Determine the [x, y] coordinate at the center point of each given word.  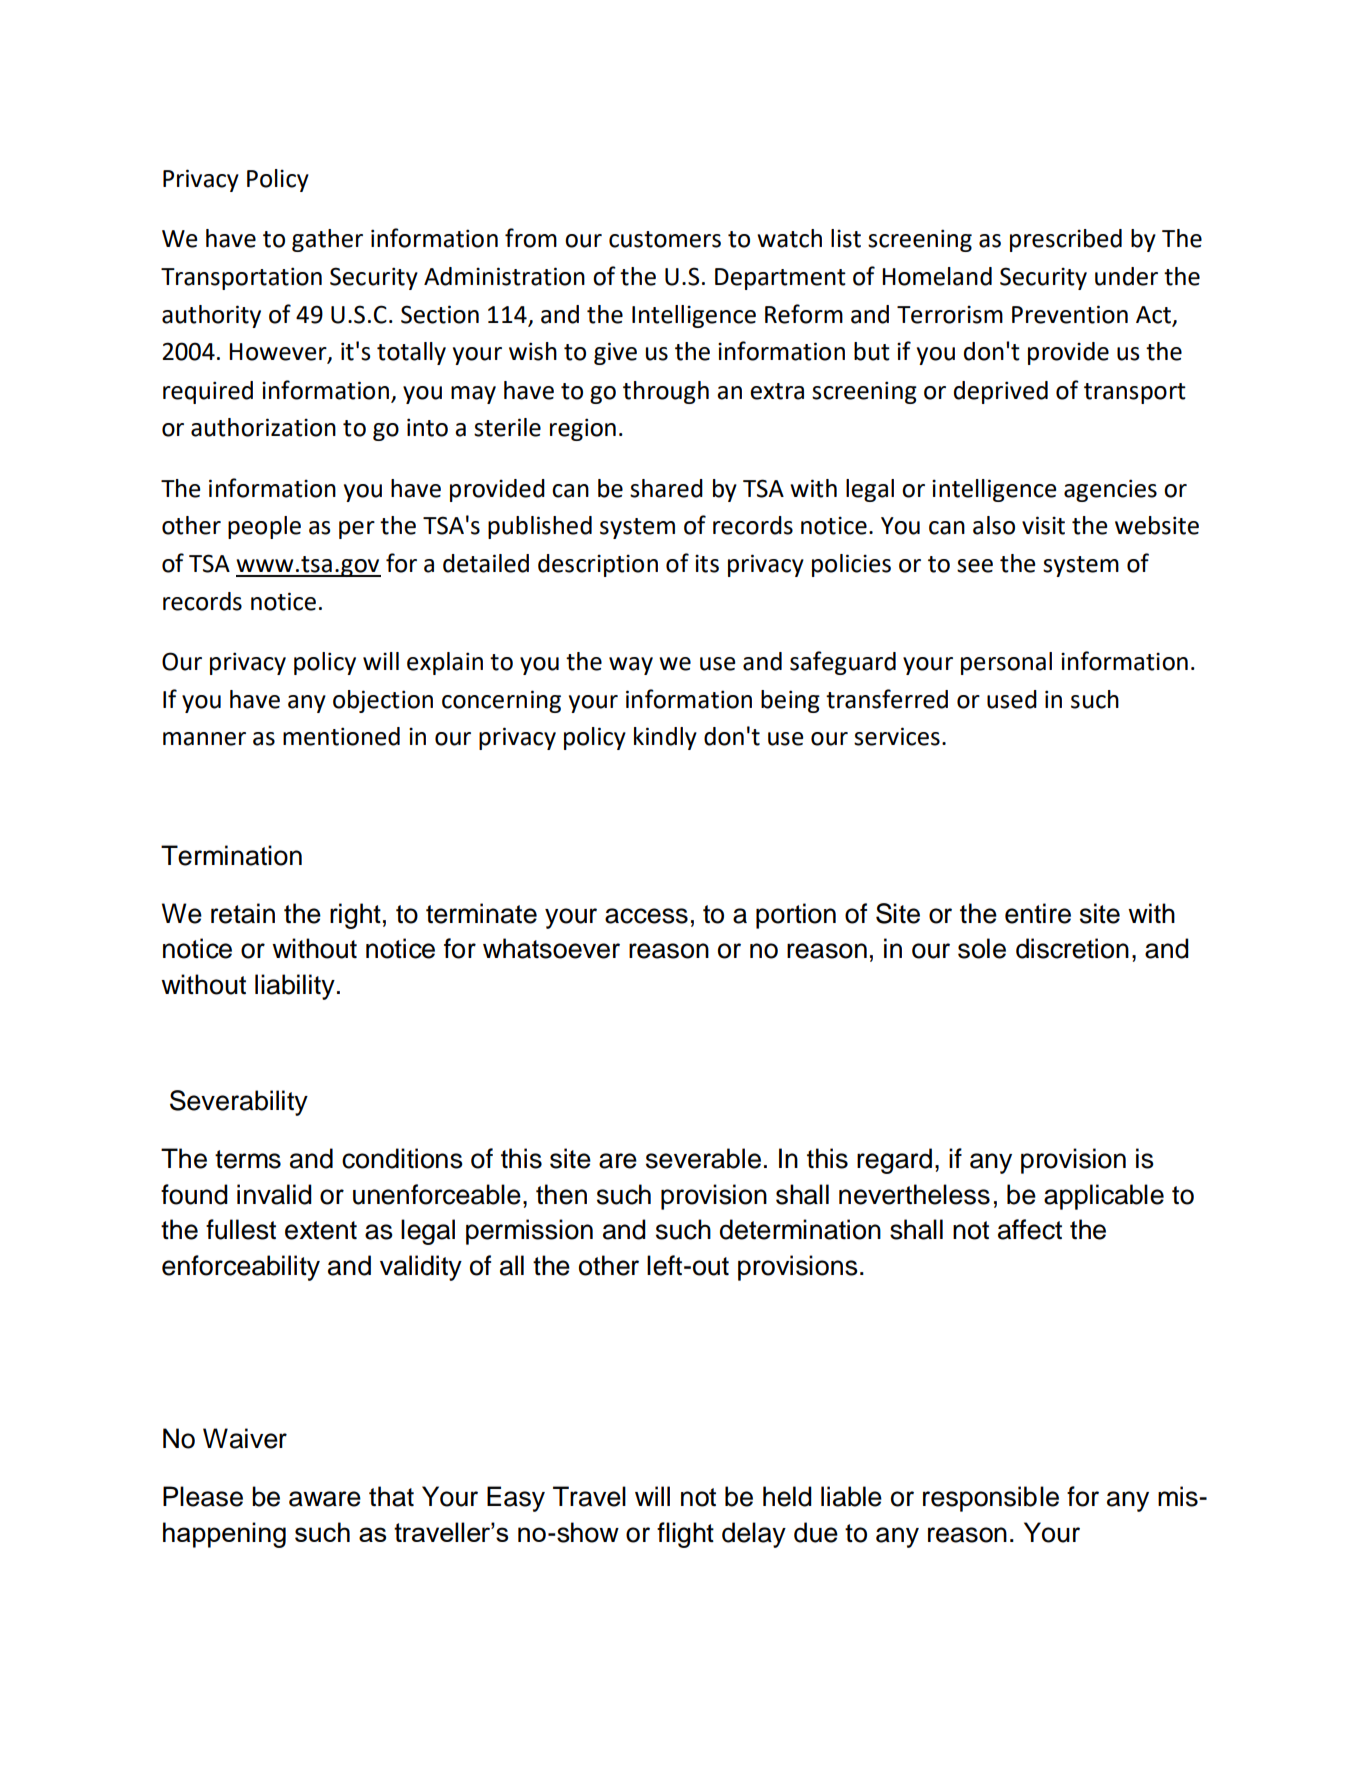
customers [665, 239]
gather [327, 240]
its [707, 563]
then [561, 1194]
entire [1038, 913]
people [264, 527]
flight [685, 1535]
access [646, 916]
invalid [274, 1194]
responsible [991, 1499]
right [355, 916]
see [975, 566]
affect [1030, 1229]
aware [325, 1499]
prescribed [1066, 240]
